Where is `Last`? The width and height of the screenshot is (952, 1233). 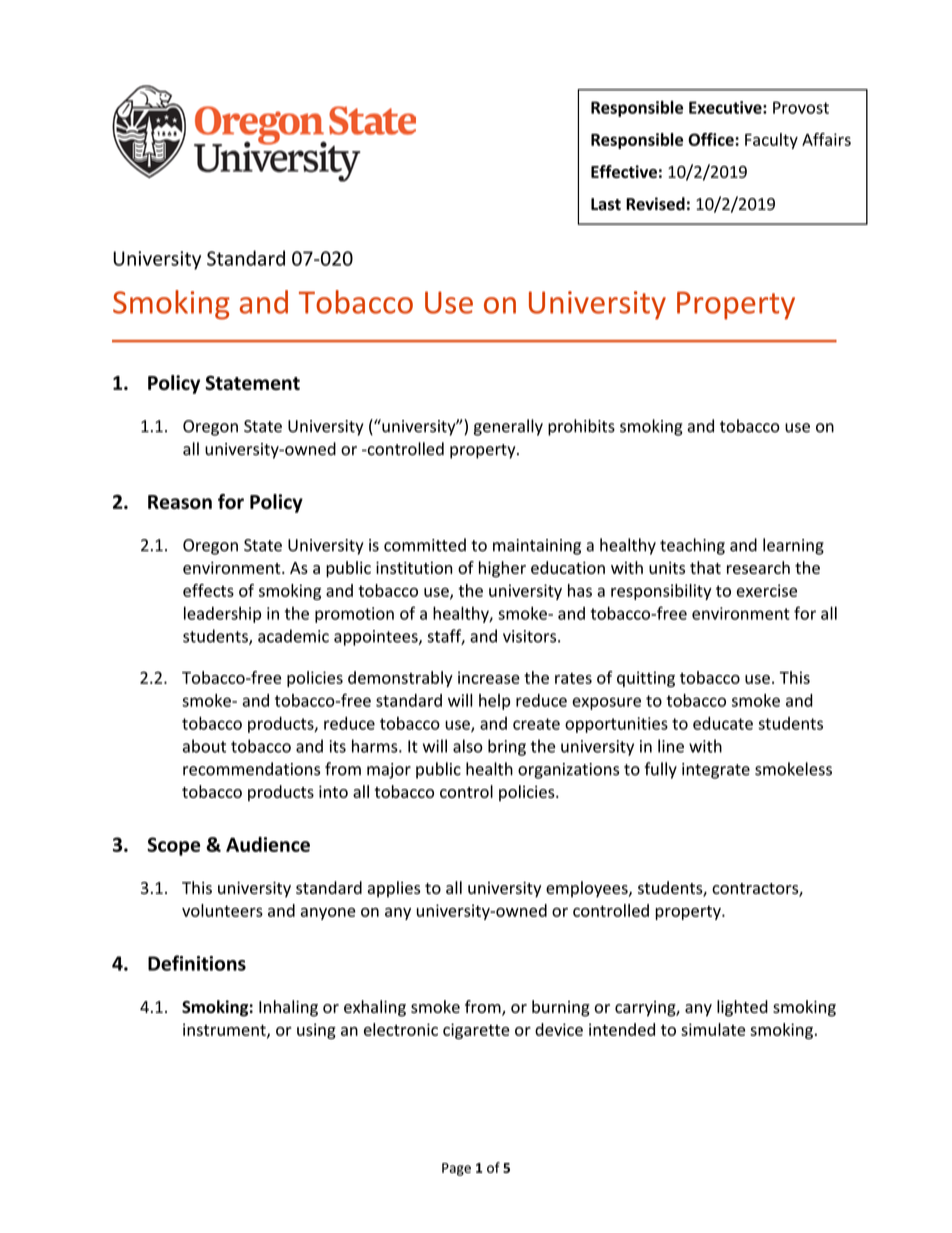
Last is located at coordinates (606, 204).
